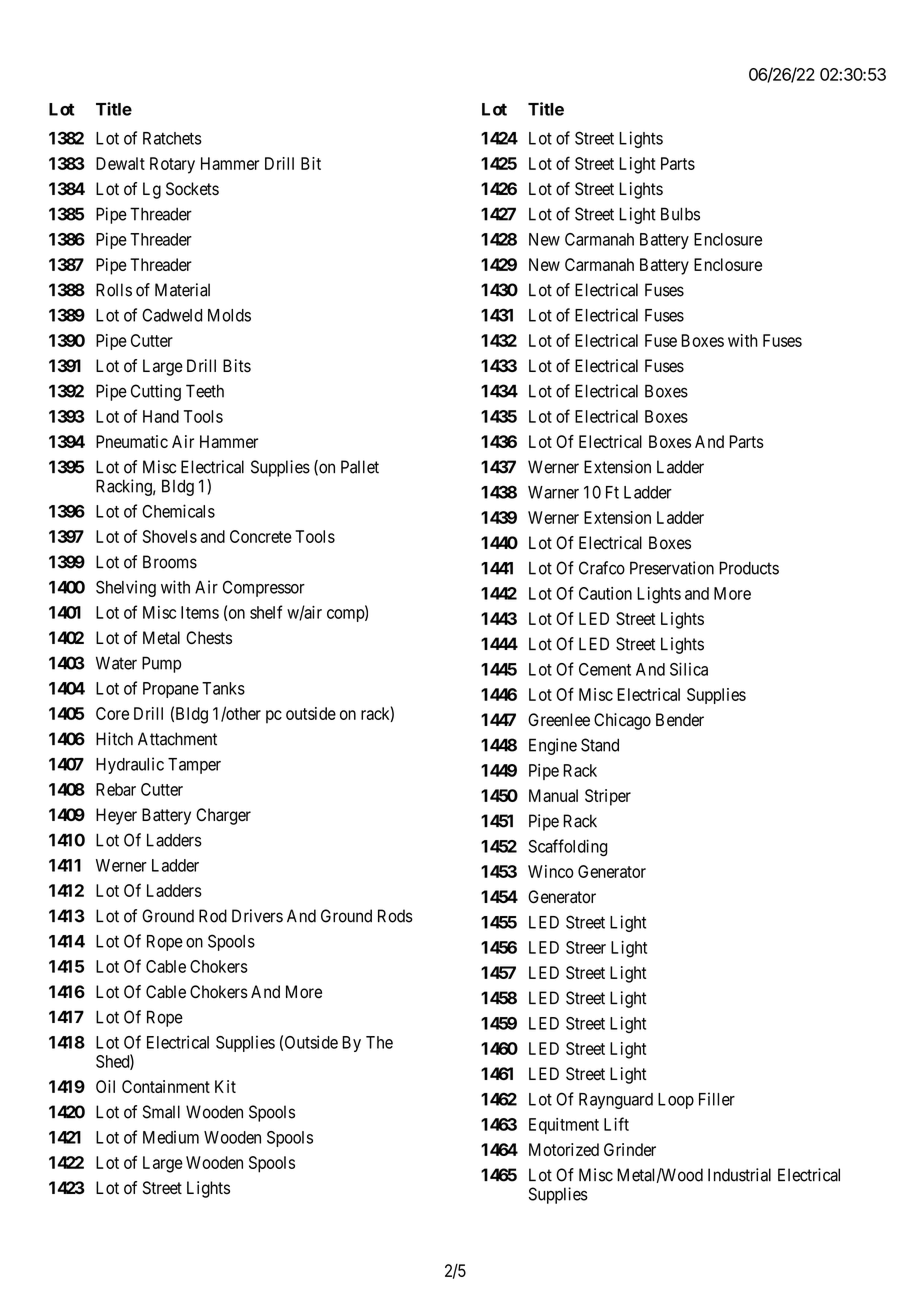  Describe the element at coordinates (172, 165) in the page. I see `Rotary` at that location.
